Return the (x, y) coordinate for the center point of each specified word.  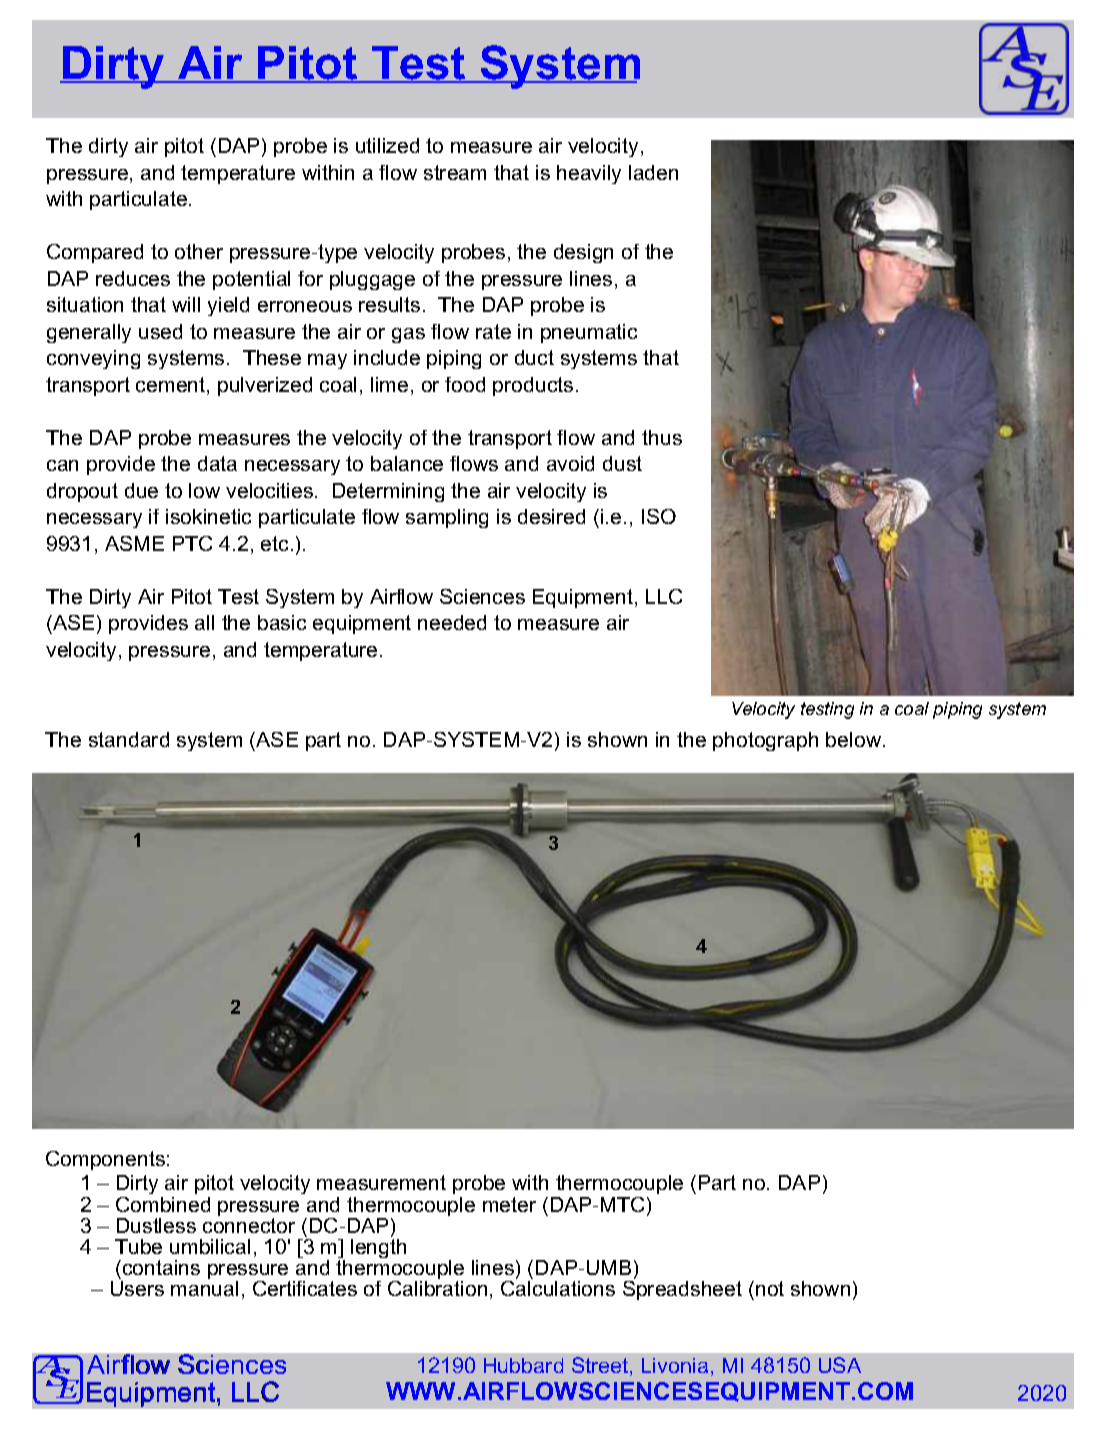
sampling (447, 518)
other (199, 251)
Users (137, 1288)
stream (455, 172)
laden (653, 172)
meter (509, 1204)
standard (129, 739)
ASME (134, 543)
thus (662, 437)
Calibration (437, 1288)
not (770, 1288)
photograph (765, 741)
